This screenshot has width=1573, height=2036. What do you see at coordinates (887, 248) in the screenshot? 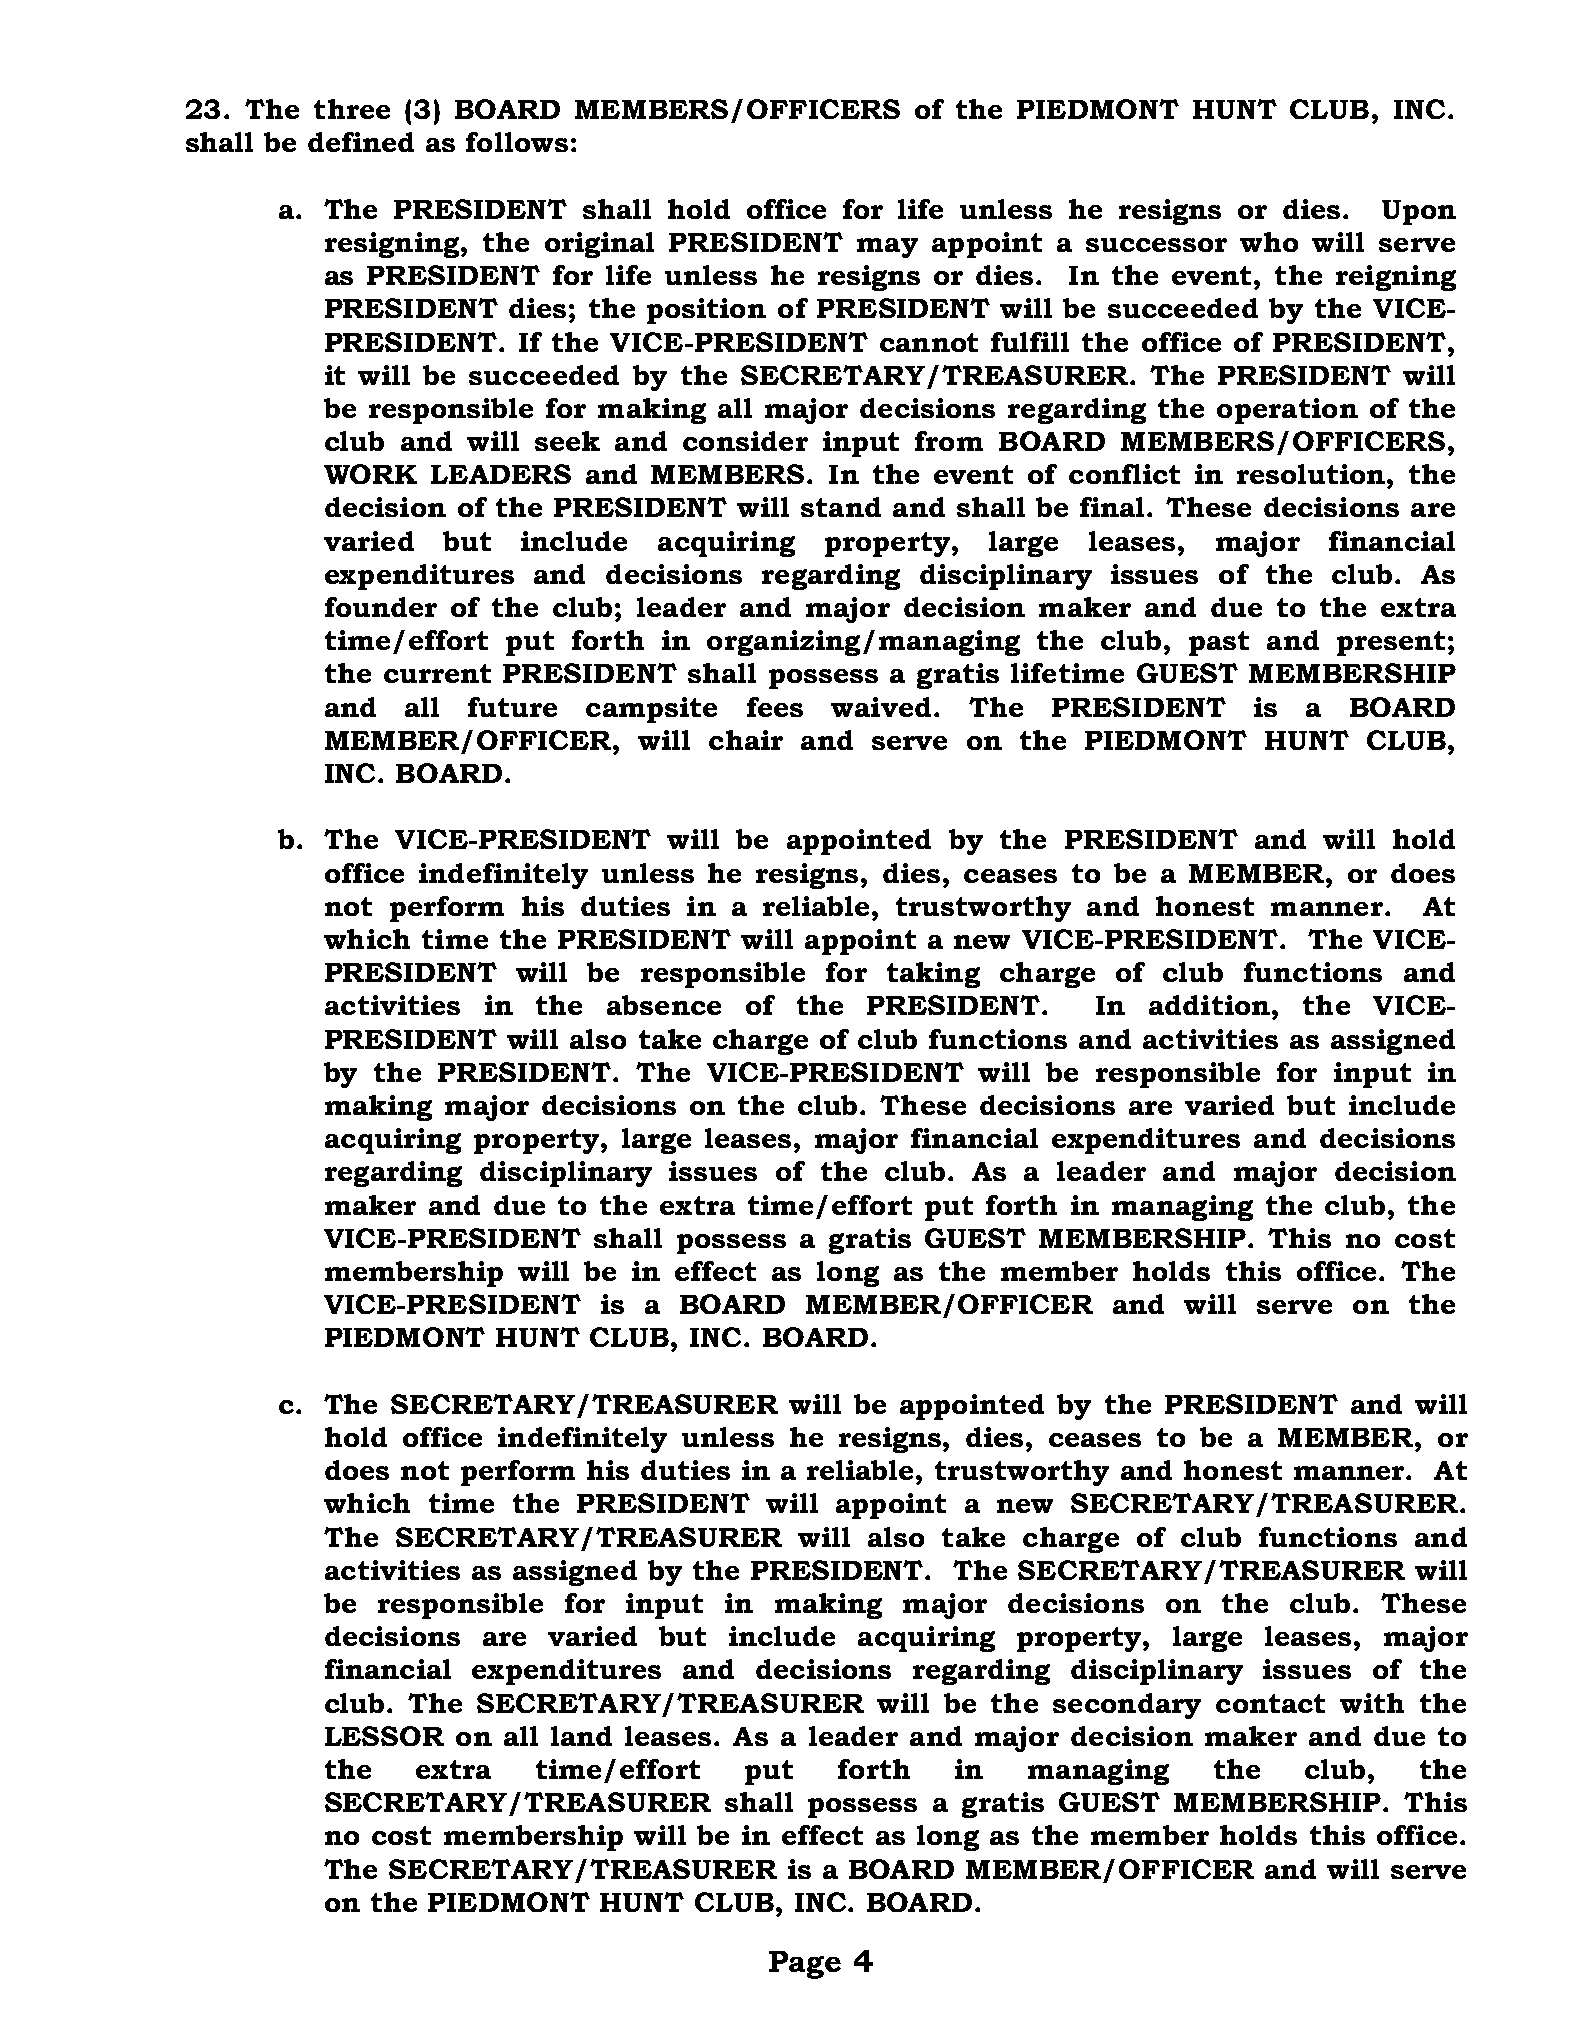
I see `may` at bounding box center [887, 248].
